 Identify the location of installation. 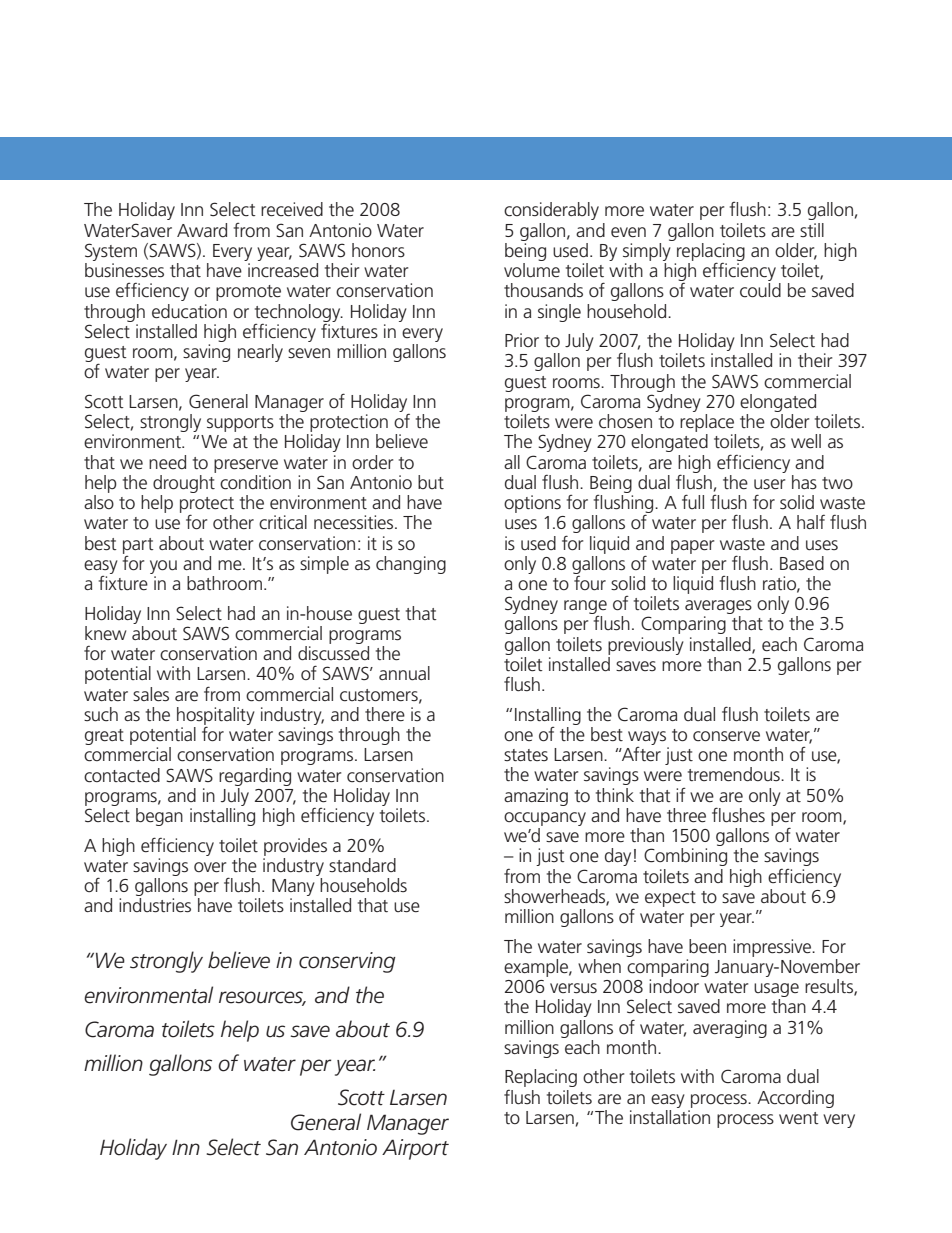
(670, 1116).
